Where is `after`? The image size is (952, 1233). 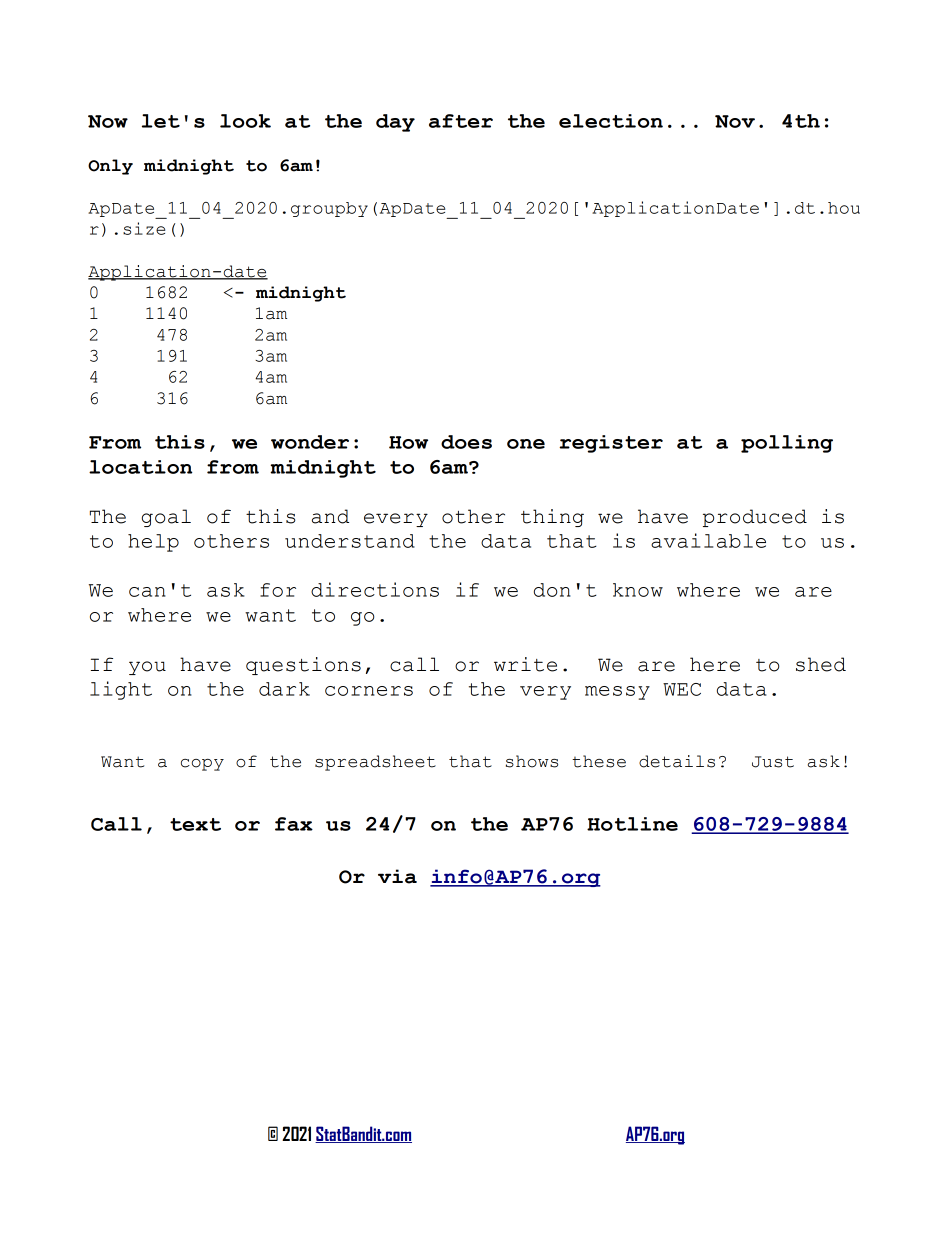
after is located at coordinates (461, 121).
